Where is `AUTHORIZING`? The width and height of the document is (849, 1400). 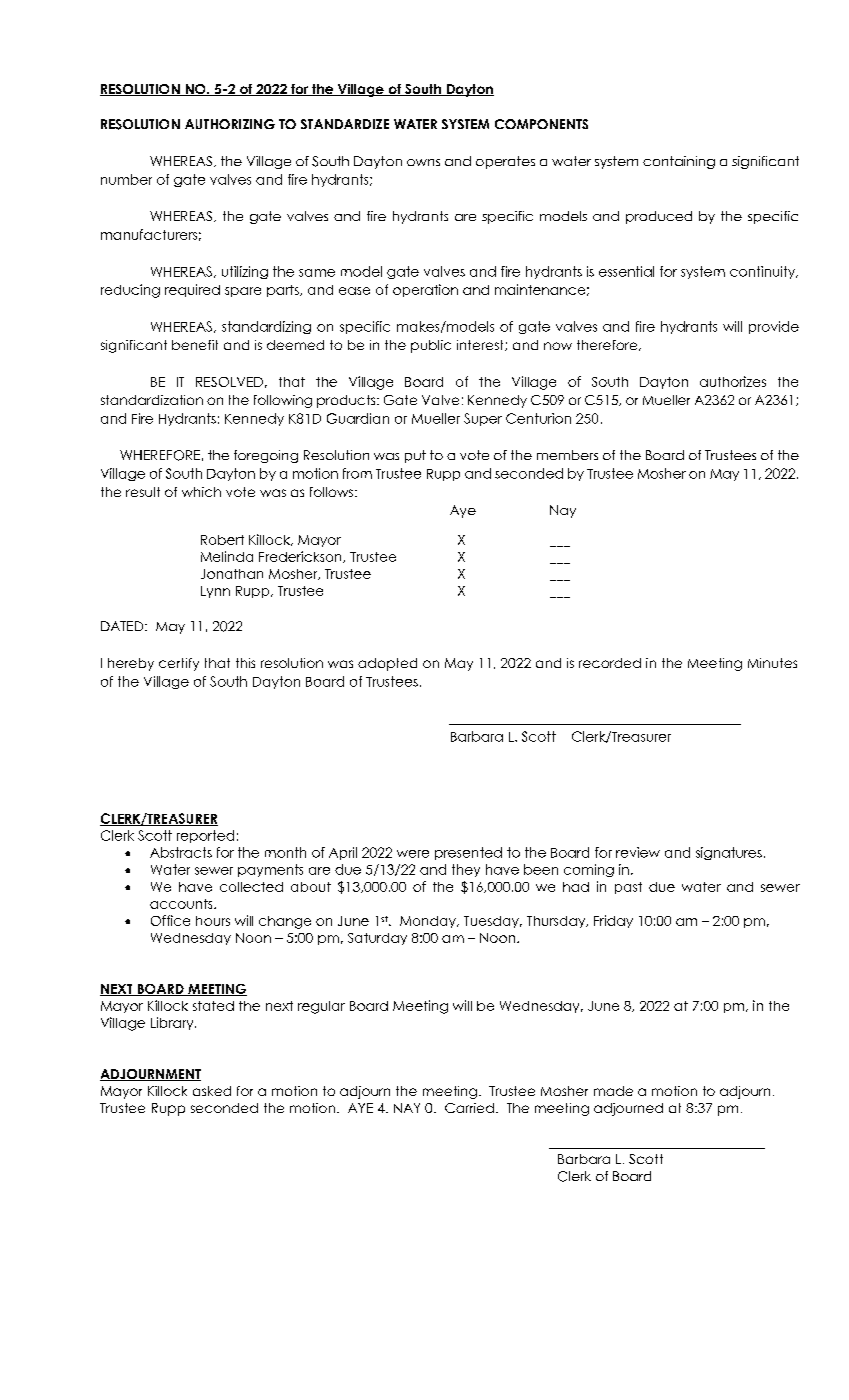 AUTHORIZING is located at coordinates (230, 124).
